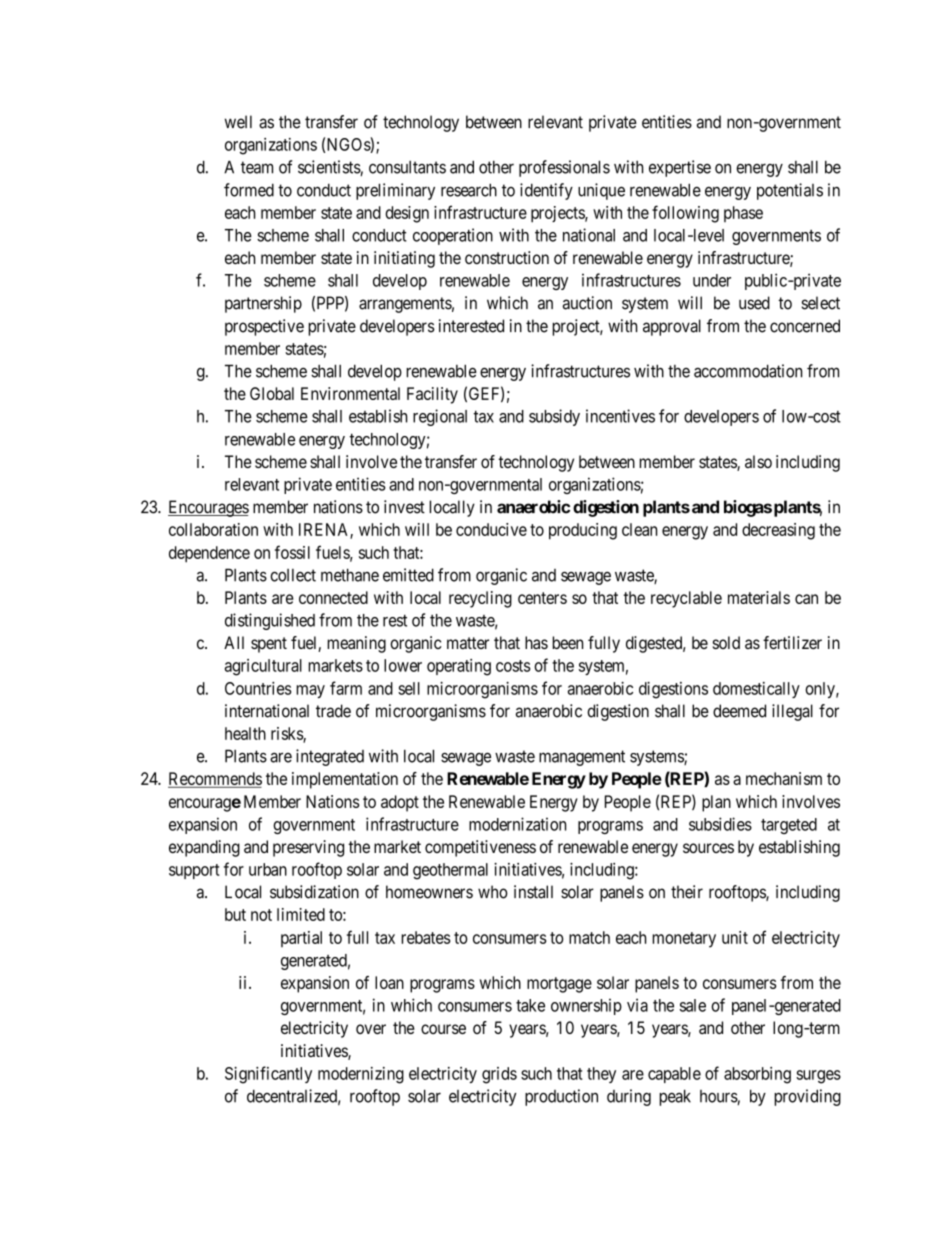 The image size is (952, 1233). Describe the element at coordinates (257, 167) in the screenshot. I see `team` at that location.
